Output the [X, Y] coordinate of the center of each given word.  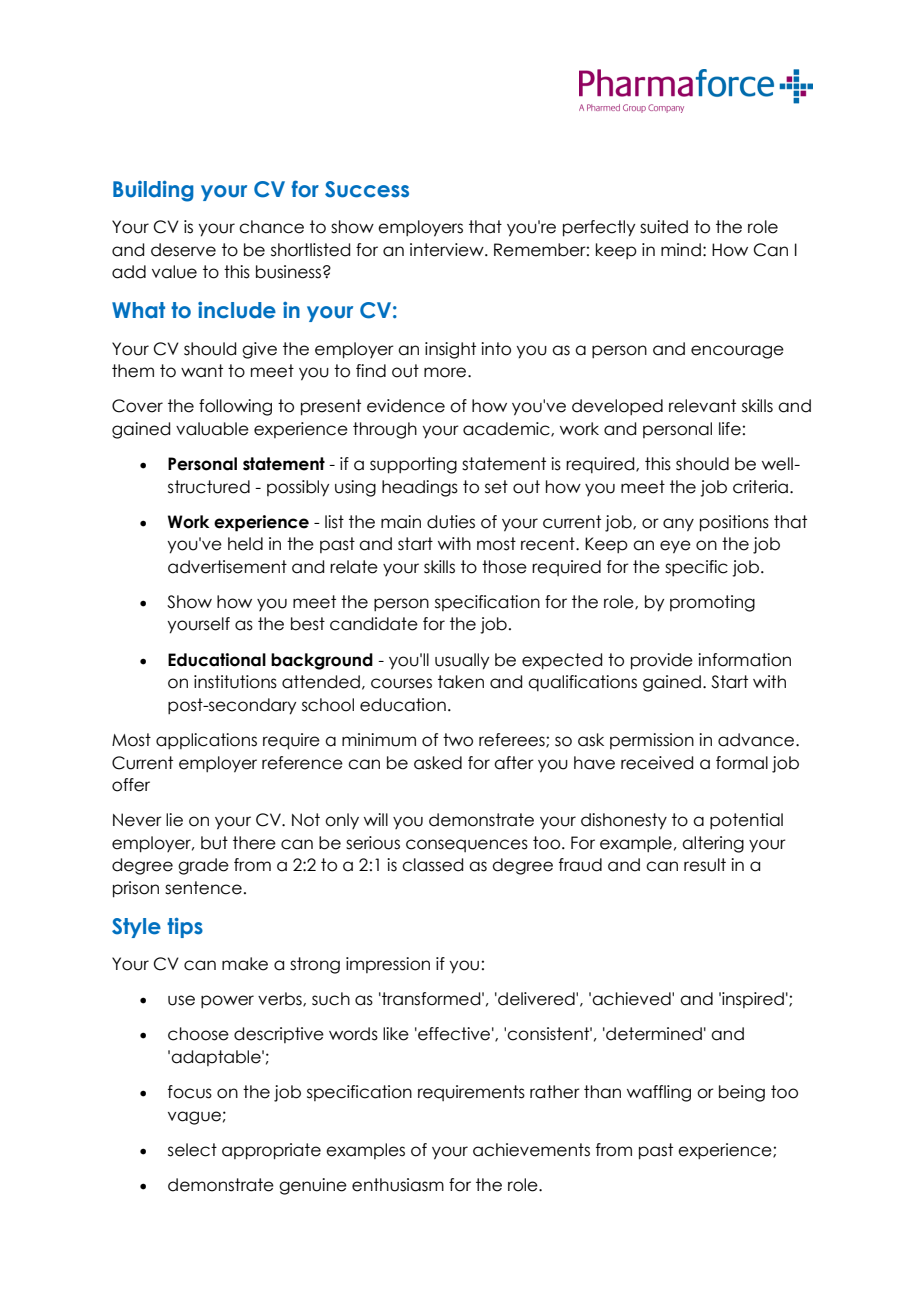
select [192, 1150]
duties [451, 522]
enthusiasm [398, 1185]
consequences [467, 845]
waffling [659, 1093]
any [678, 525]
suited [664, 227]
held [245, 544]
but [214, 843]
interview [448, 250]
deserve [183, 250]
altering [713, 844]
